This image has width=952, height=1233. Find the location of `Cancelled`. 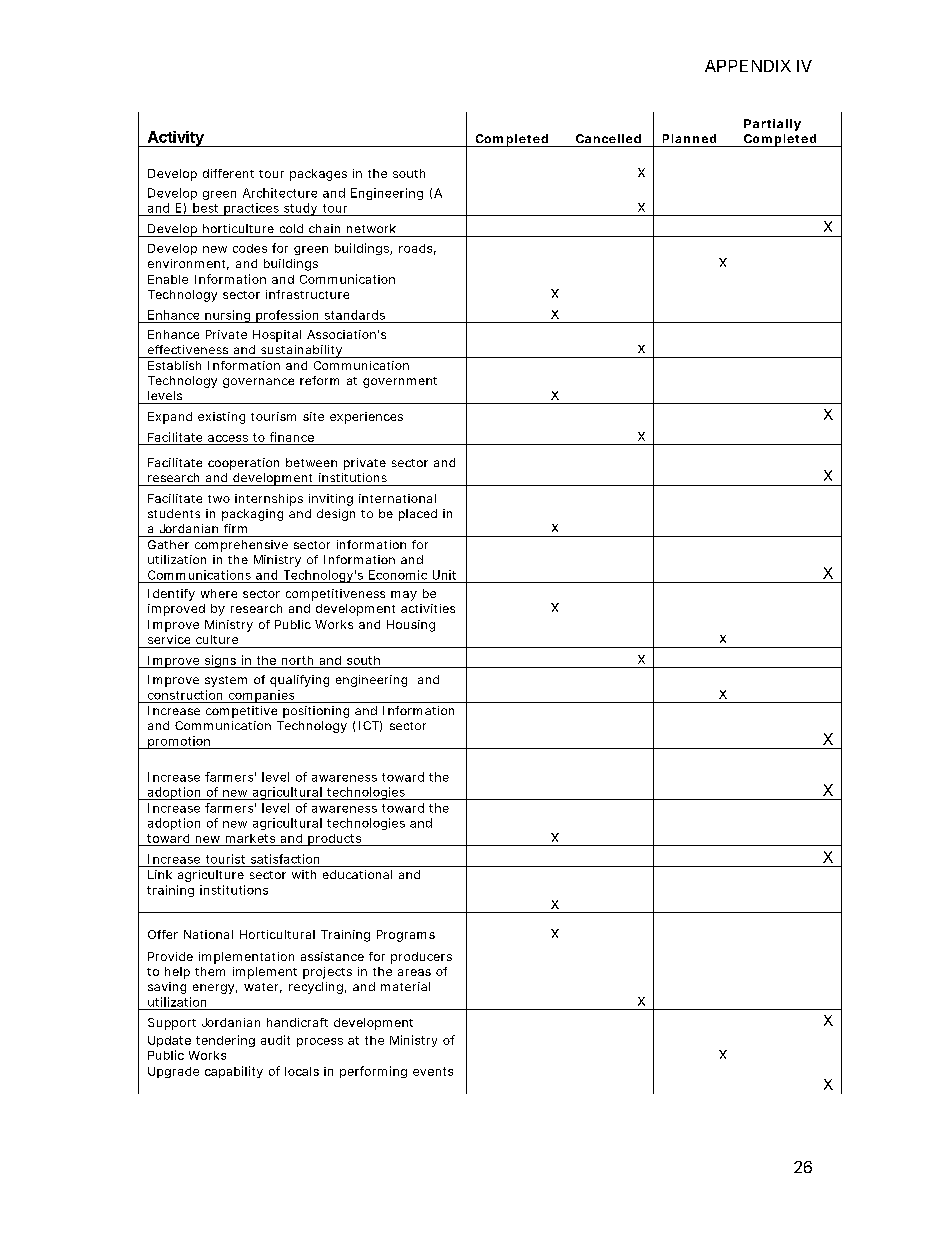

Cancelled is located at coordinates (608, 138).
